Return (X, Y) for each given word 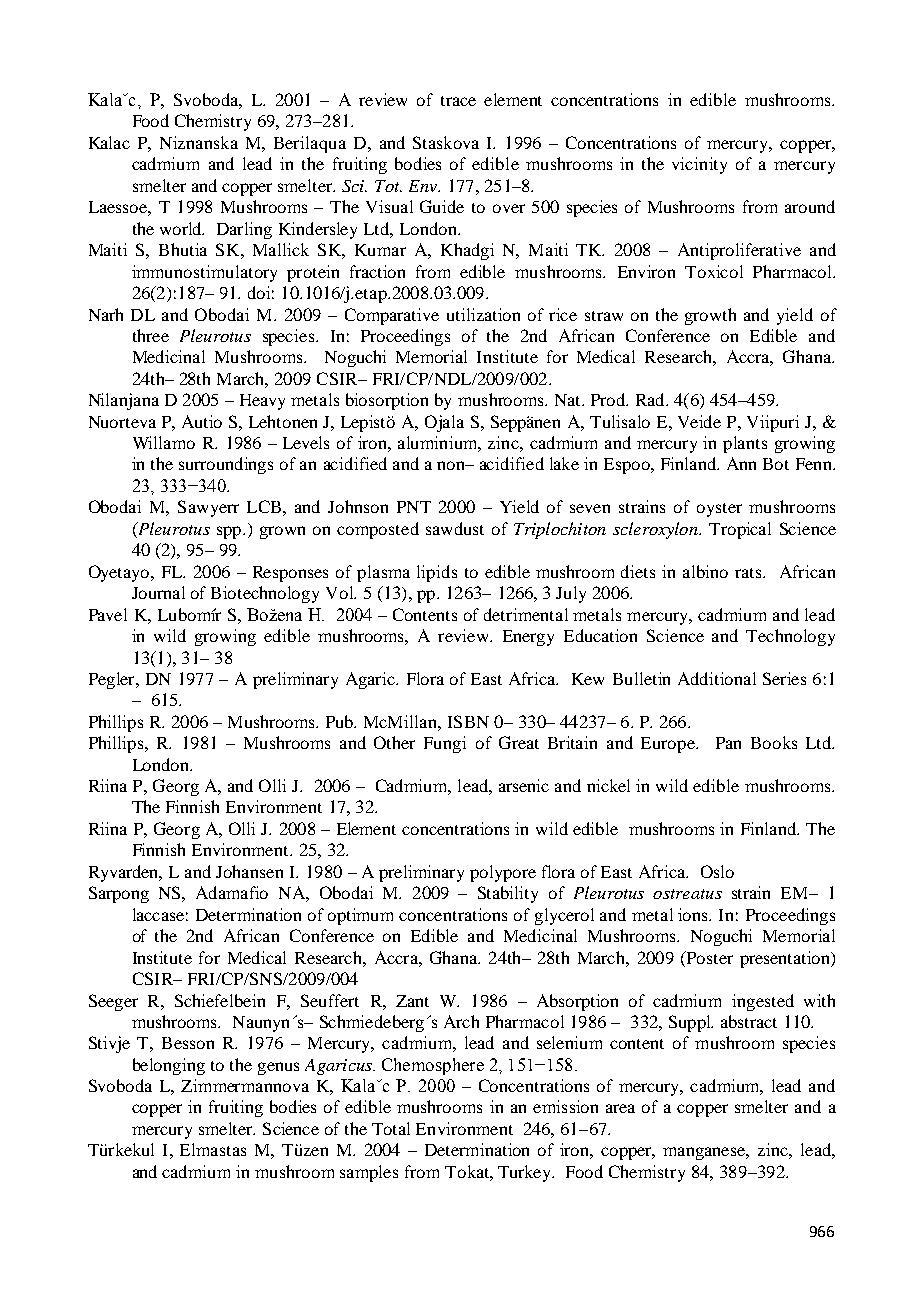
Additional (717, 678)
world (182, 228)
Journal (158, 592)
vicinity (699, 165)
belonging (169, 1066)
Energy (528, 638)
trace (458, 101)
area (620, 1108)
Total (391, 1128)
